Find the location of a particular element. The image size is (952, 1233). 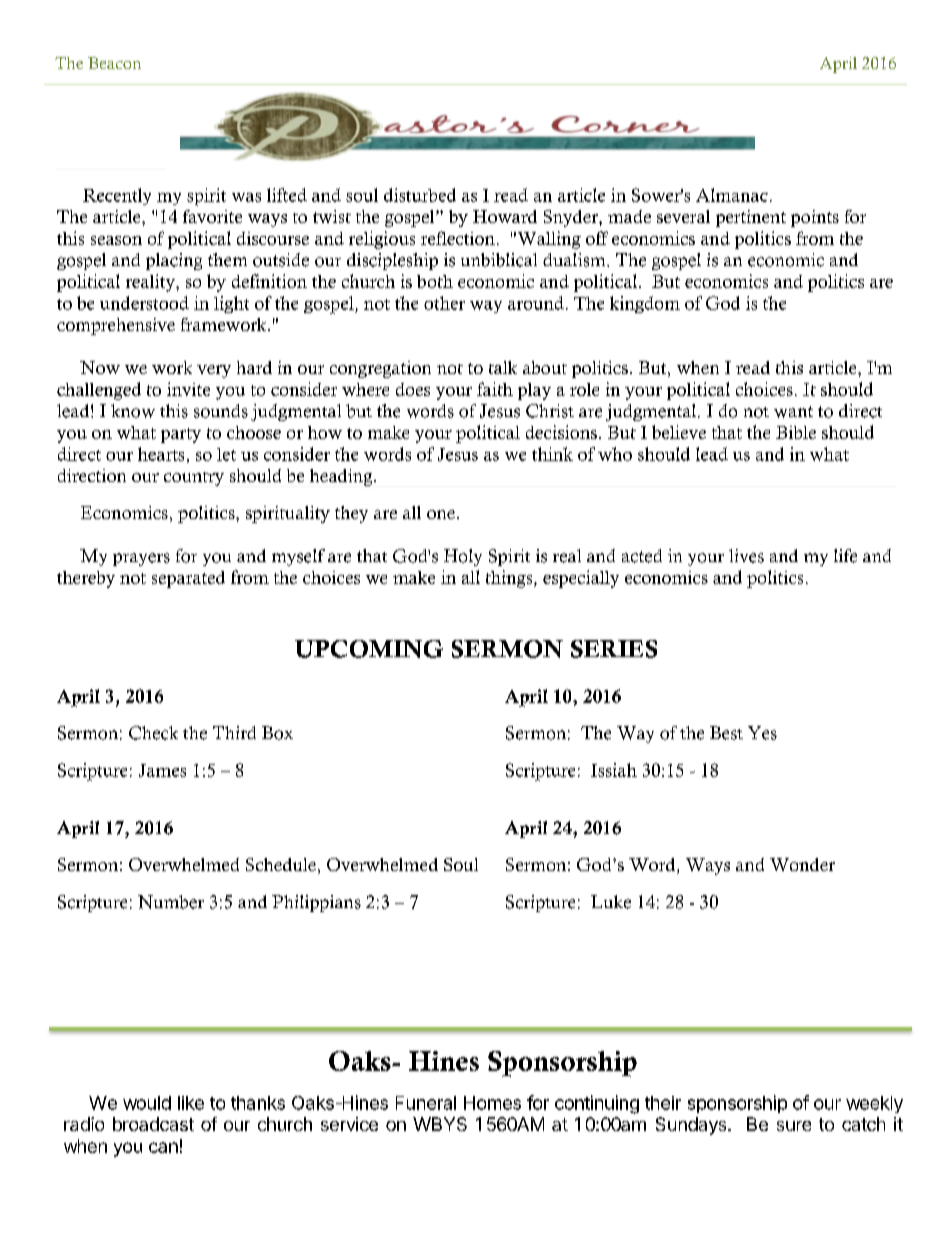

Number is located at coordinates (171, 902).
